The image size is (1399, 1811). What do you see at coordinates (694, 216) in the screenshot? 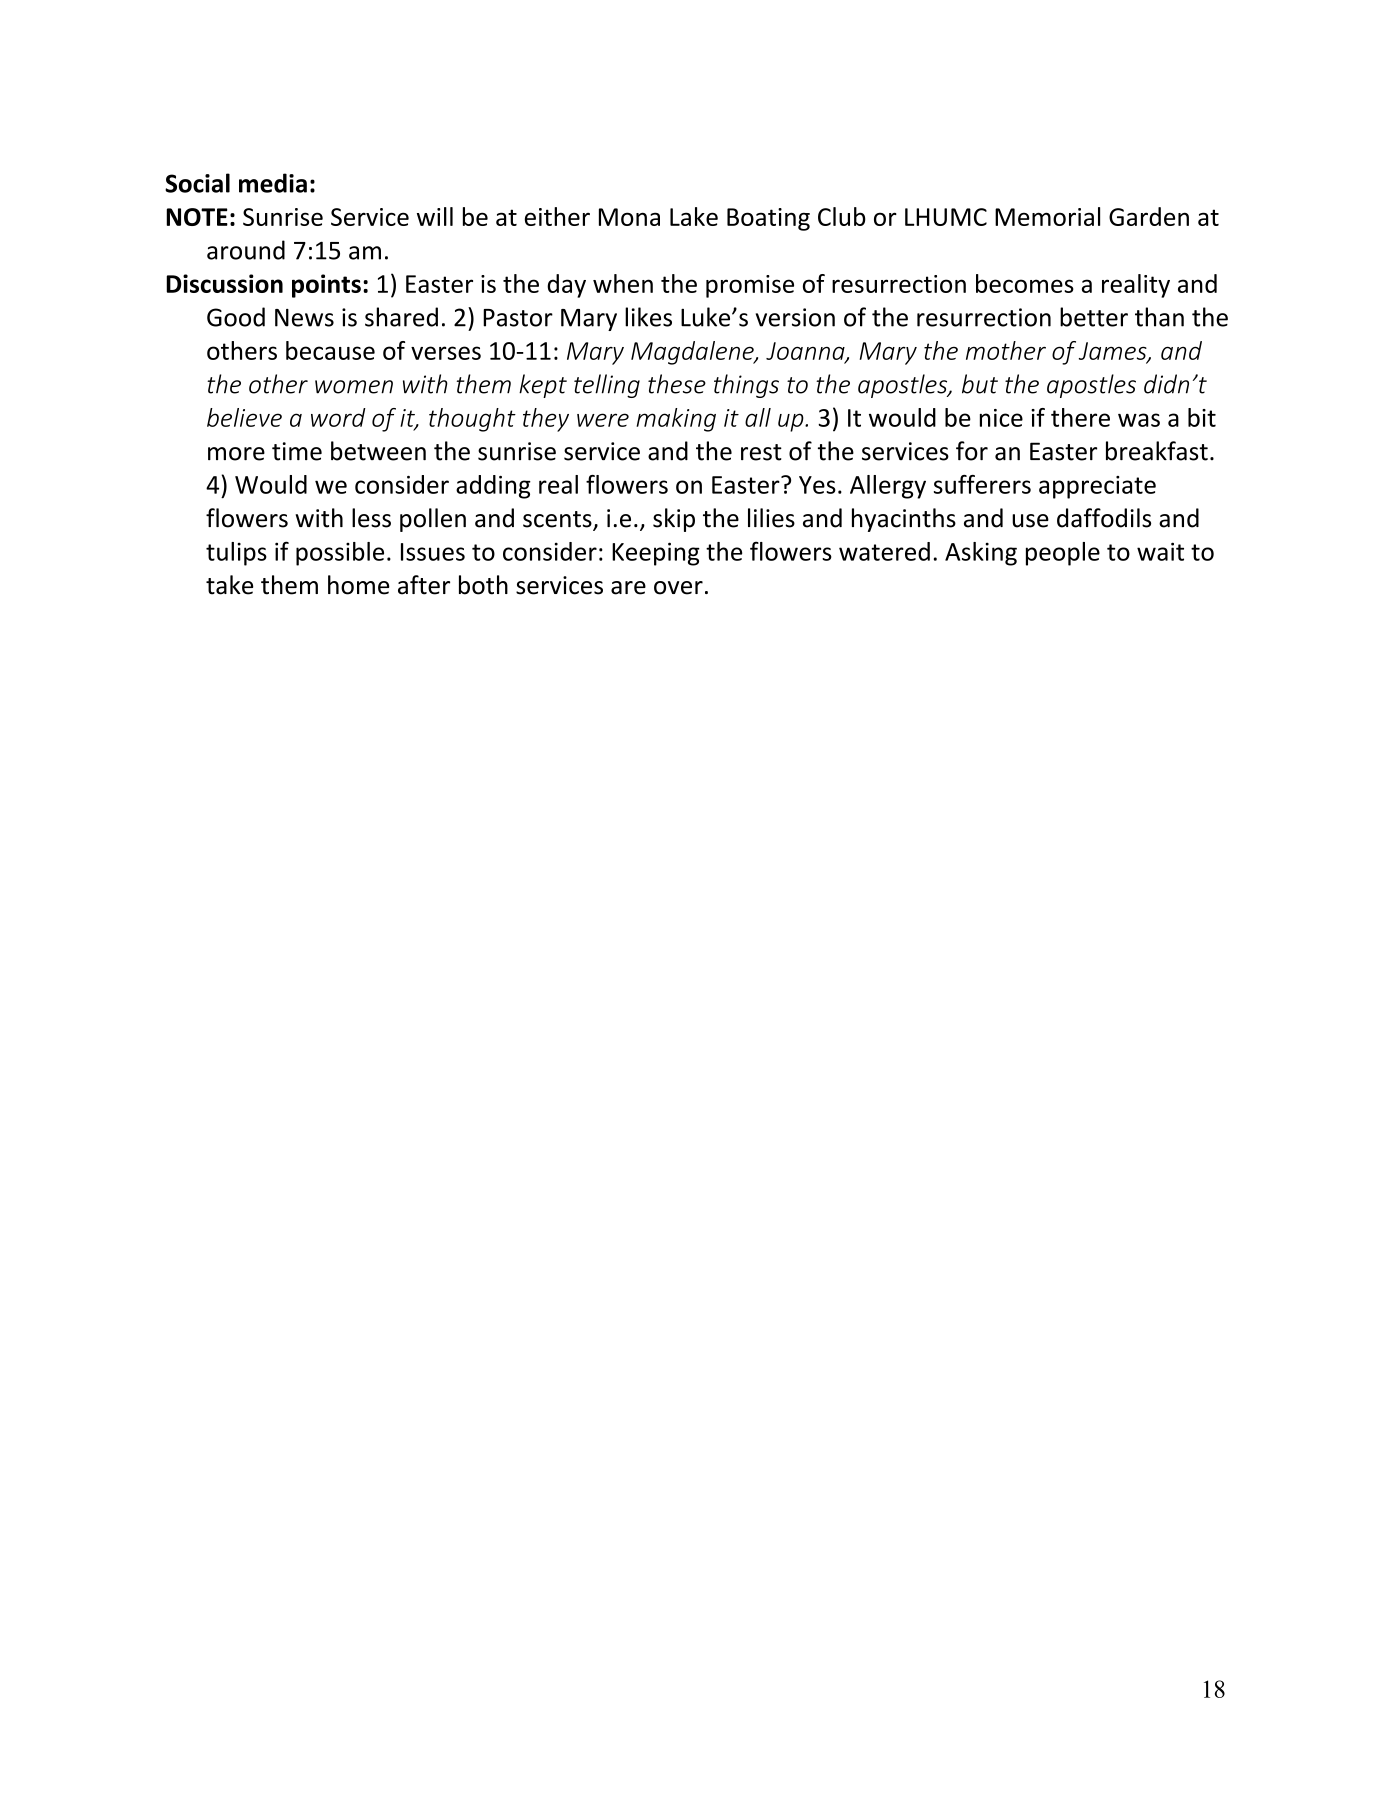
I see `Lake` at bounding box center [694, 216].
